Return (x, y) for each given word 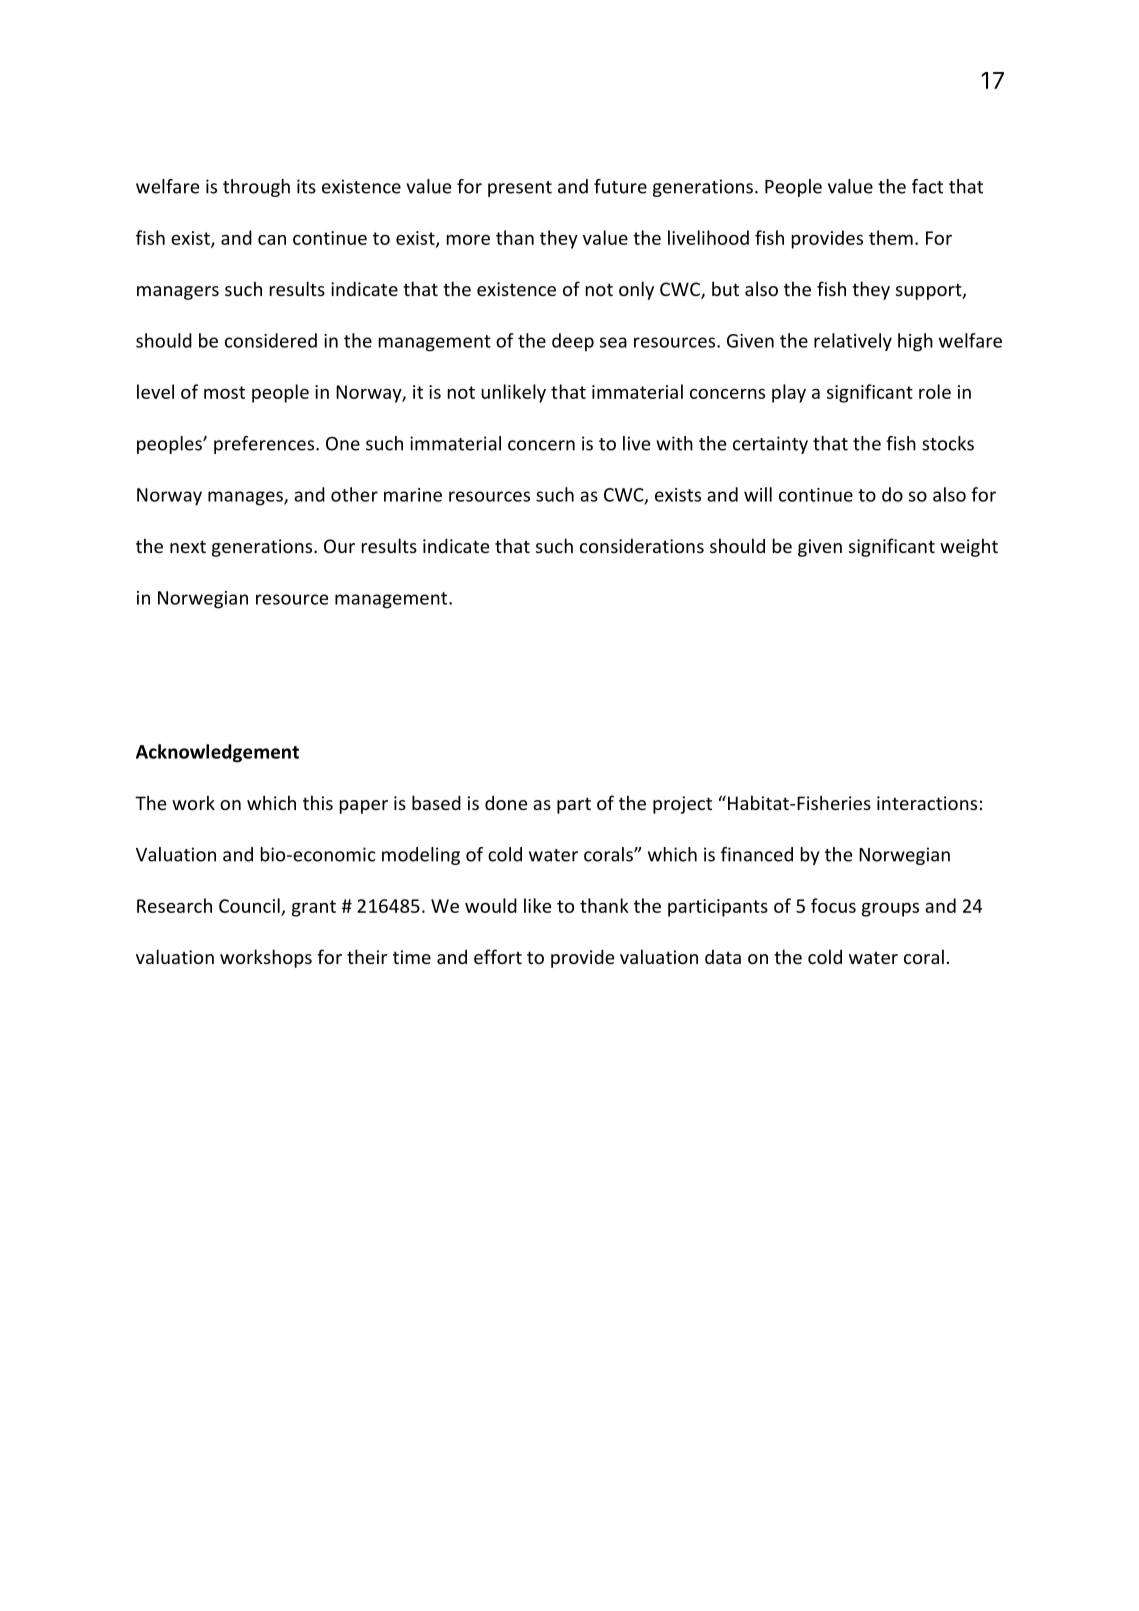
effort (498, 956)
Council (249, 905)
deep (573, 342)
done (506, 802)
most (224, 392)
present (520, 189)
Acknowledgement (217, 753)
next (188, 546)
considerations (642, 545)
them (891, 237)
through (256, 188)
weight (969, 547)
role (935, 391)
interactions (927, 803)
